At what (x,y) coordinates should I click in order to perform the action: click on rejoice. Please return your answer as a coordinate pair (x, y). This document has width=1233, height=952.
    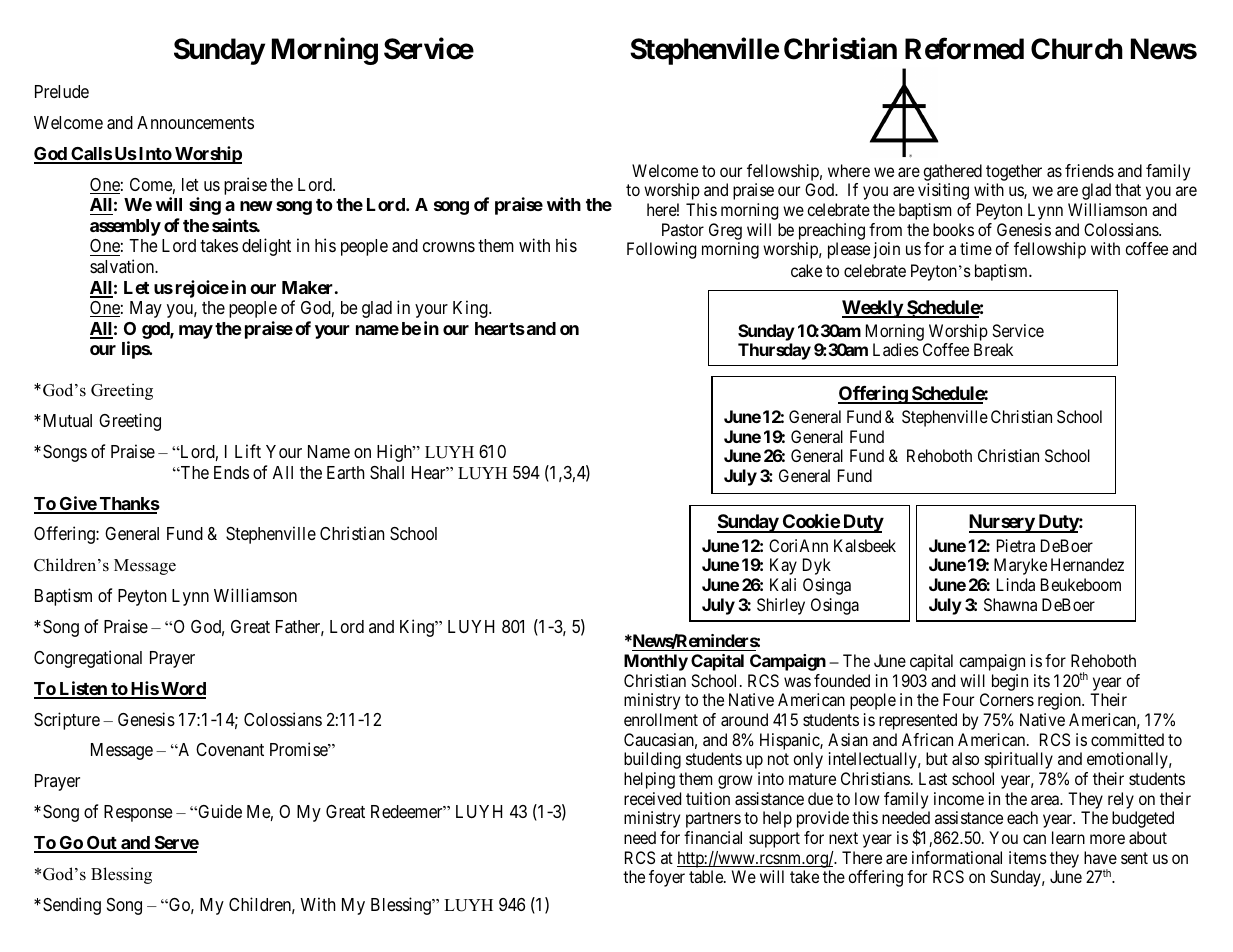
    Looking at the image, I should click on (202, 289).
